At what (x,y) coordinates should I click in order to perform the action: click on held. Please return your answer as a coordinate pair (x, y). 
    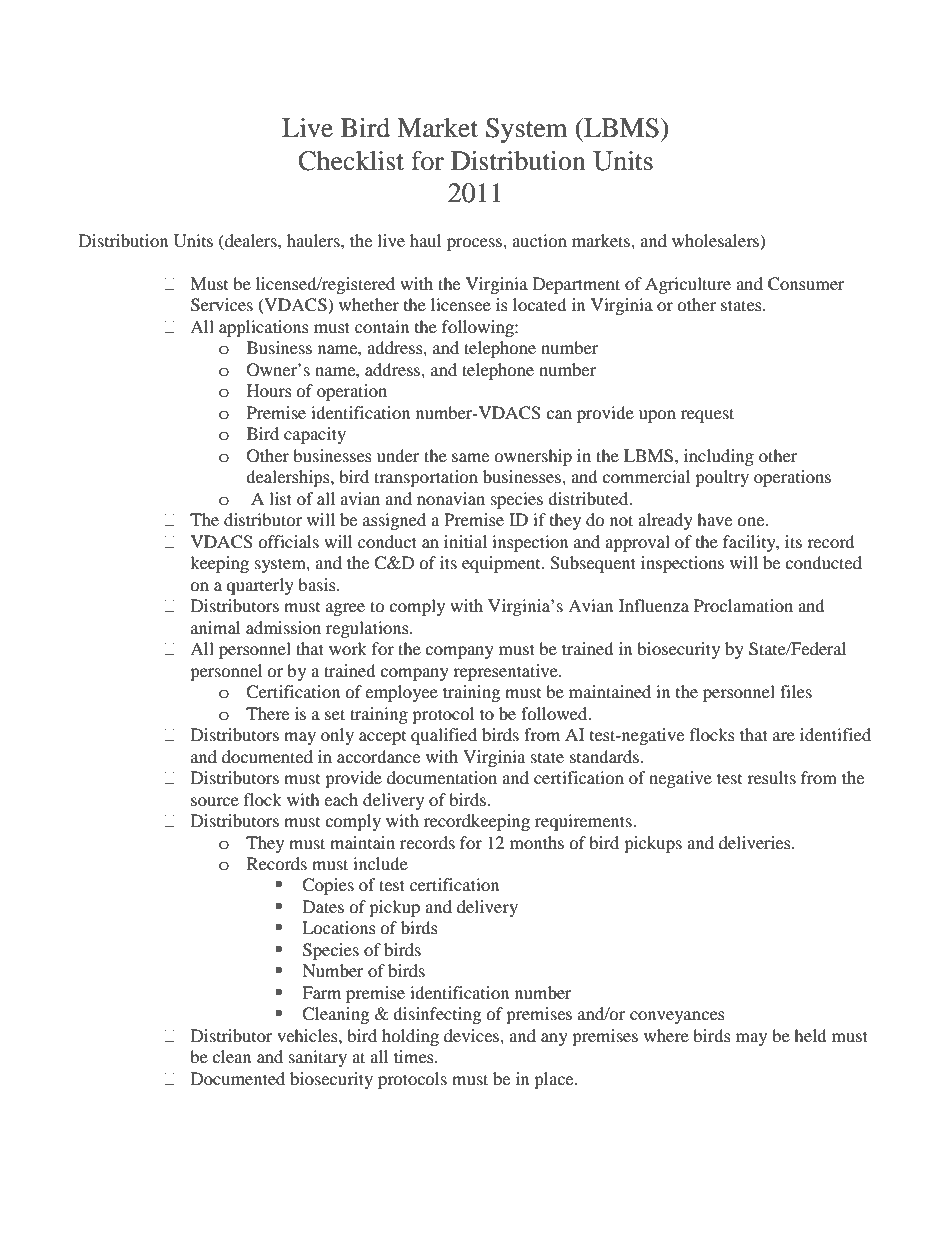
    Looking at the image, I should click on (810, 1035).
